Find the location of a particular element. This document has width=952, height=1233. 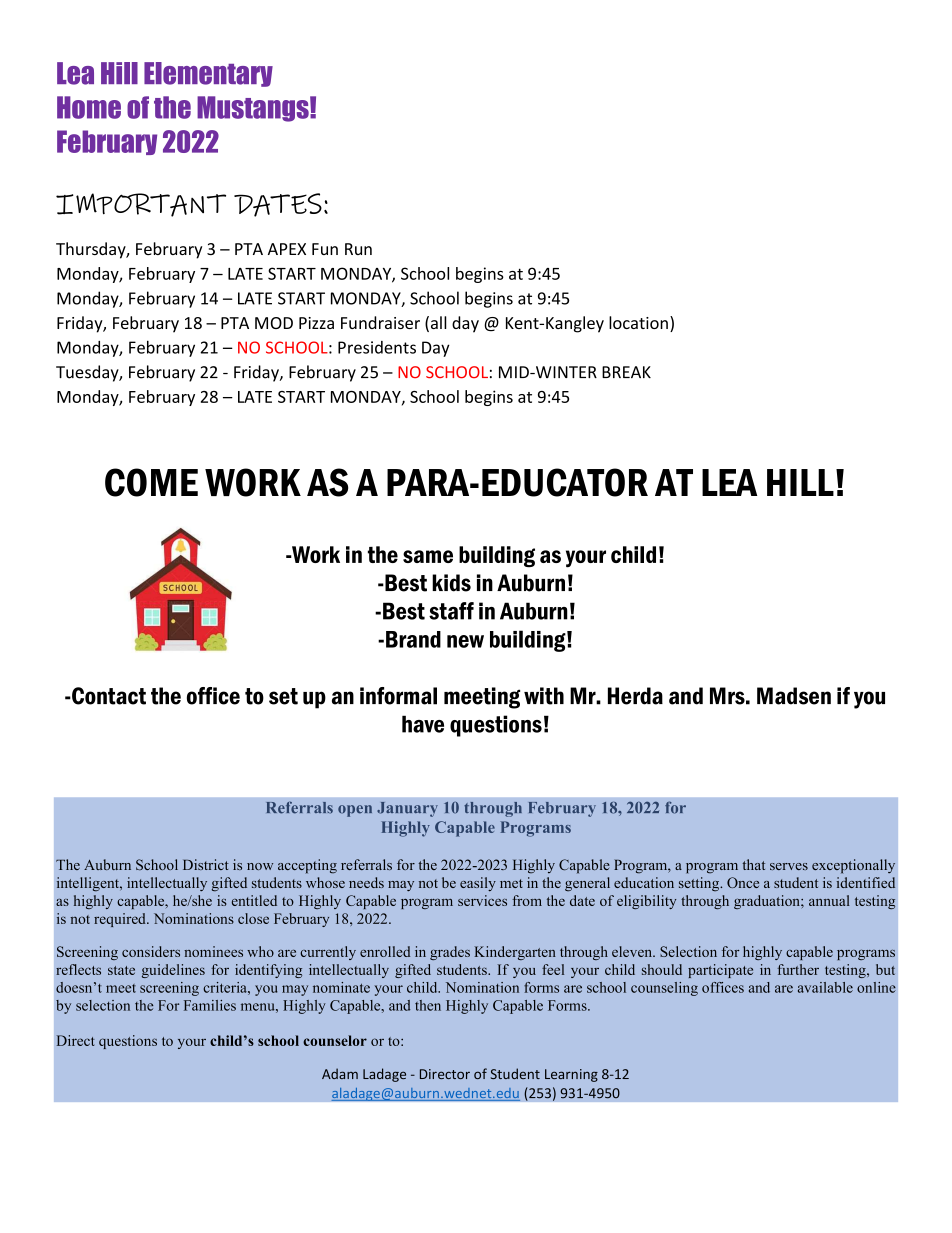

Elementary is located at coordinates (208, 74).
